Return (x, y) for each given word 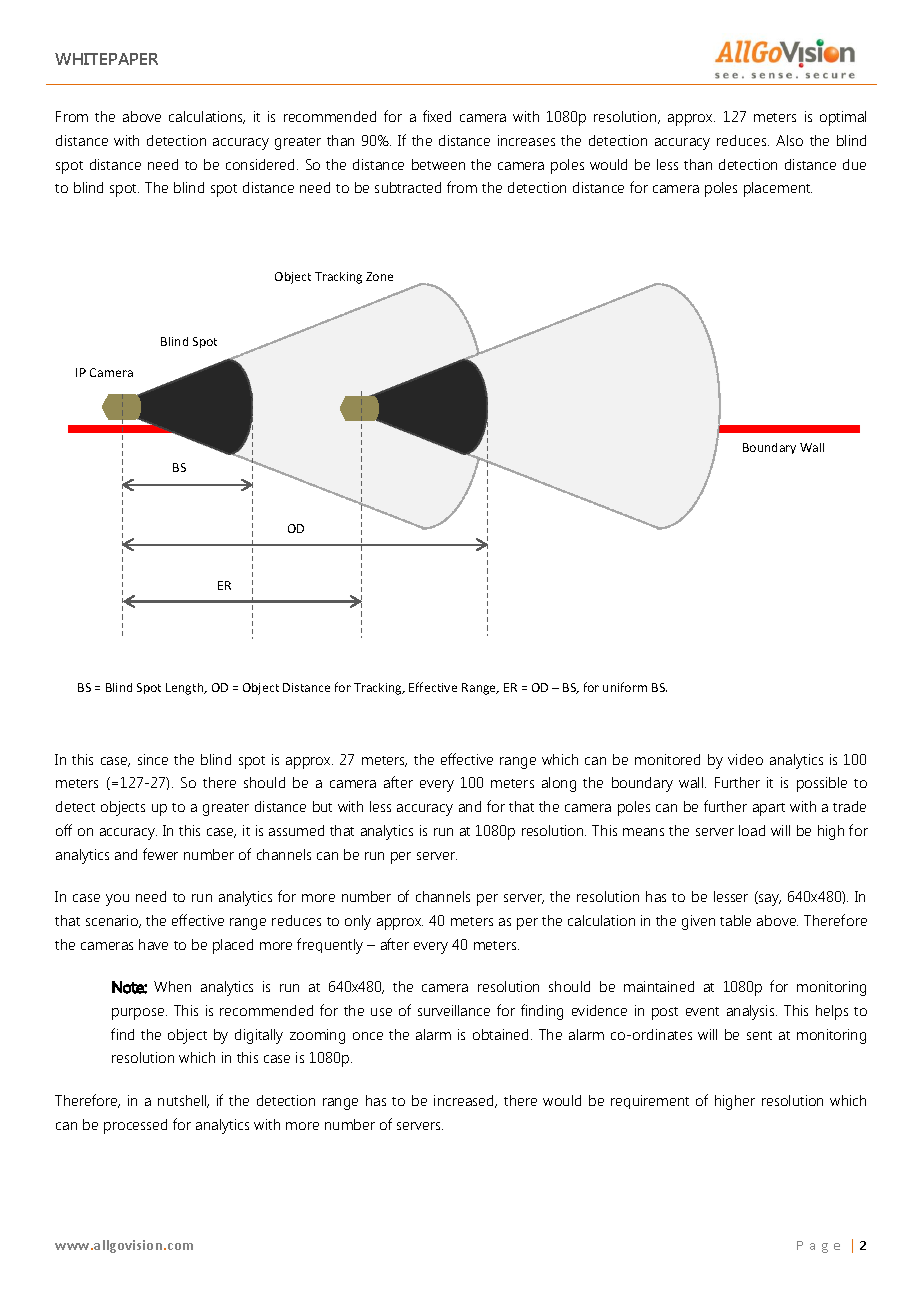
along (559, 784)
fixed (437, 116)
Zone (379, 276)
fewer (160, 854)
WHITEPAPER (106, 59)
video (745, 759)
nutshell (183, 1101)
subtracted (408, 187)
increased (465, 1101)
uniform (625, 687)
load (752, 830)
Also (789, 140)
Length (186, 689)
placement (778, 189)
